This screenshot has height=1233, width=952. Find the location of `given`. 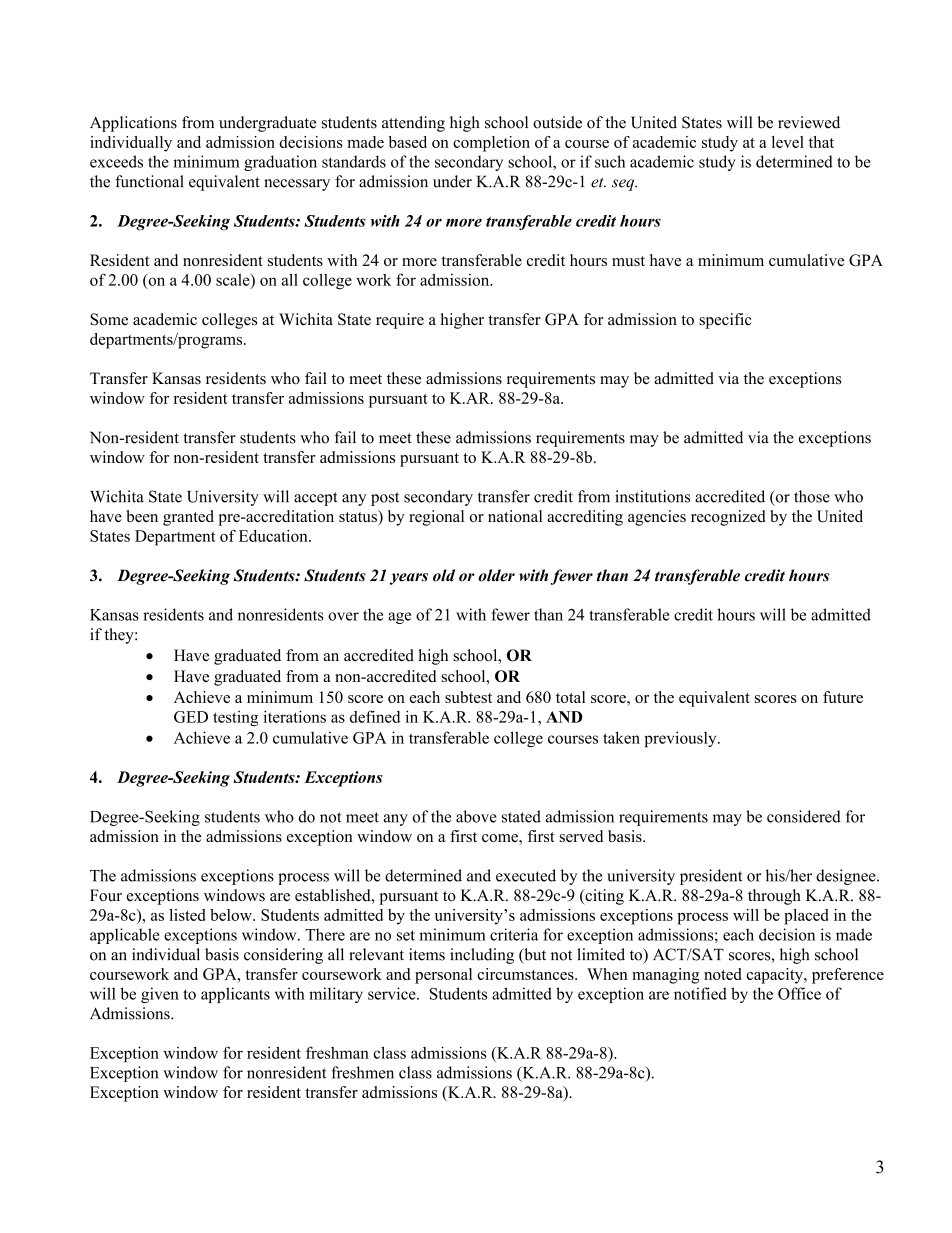

given is located at coordinates (160, 995).
